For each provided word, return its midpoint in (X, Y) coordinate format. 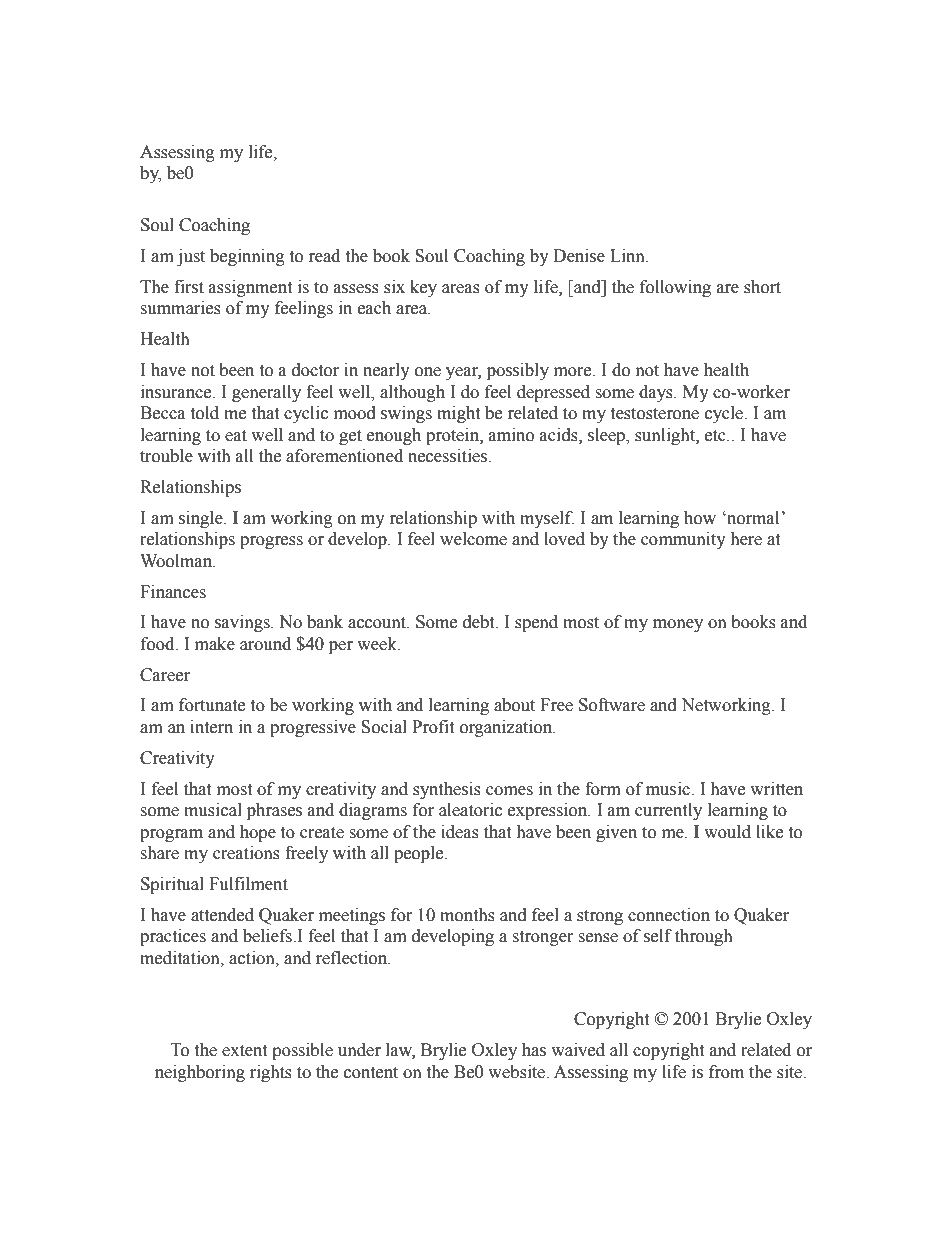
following (675, 288)
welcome (473, 539)
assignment (250, 288)
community (683, 540)
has (534, 1050)
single (202, 519)
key (423, 288)
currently (668, 811)
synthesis (447, 790)
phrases (274, 811)
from (726, 1072)
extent (244, 1051)
